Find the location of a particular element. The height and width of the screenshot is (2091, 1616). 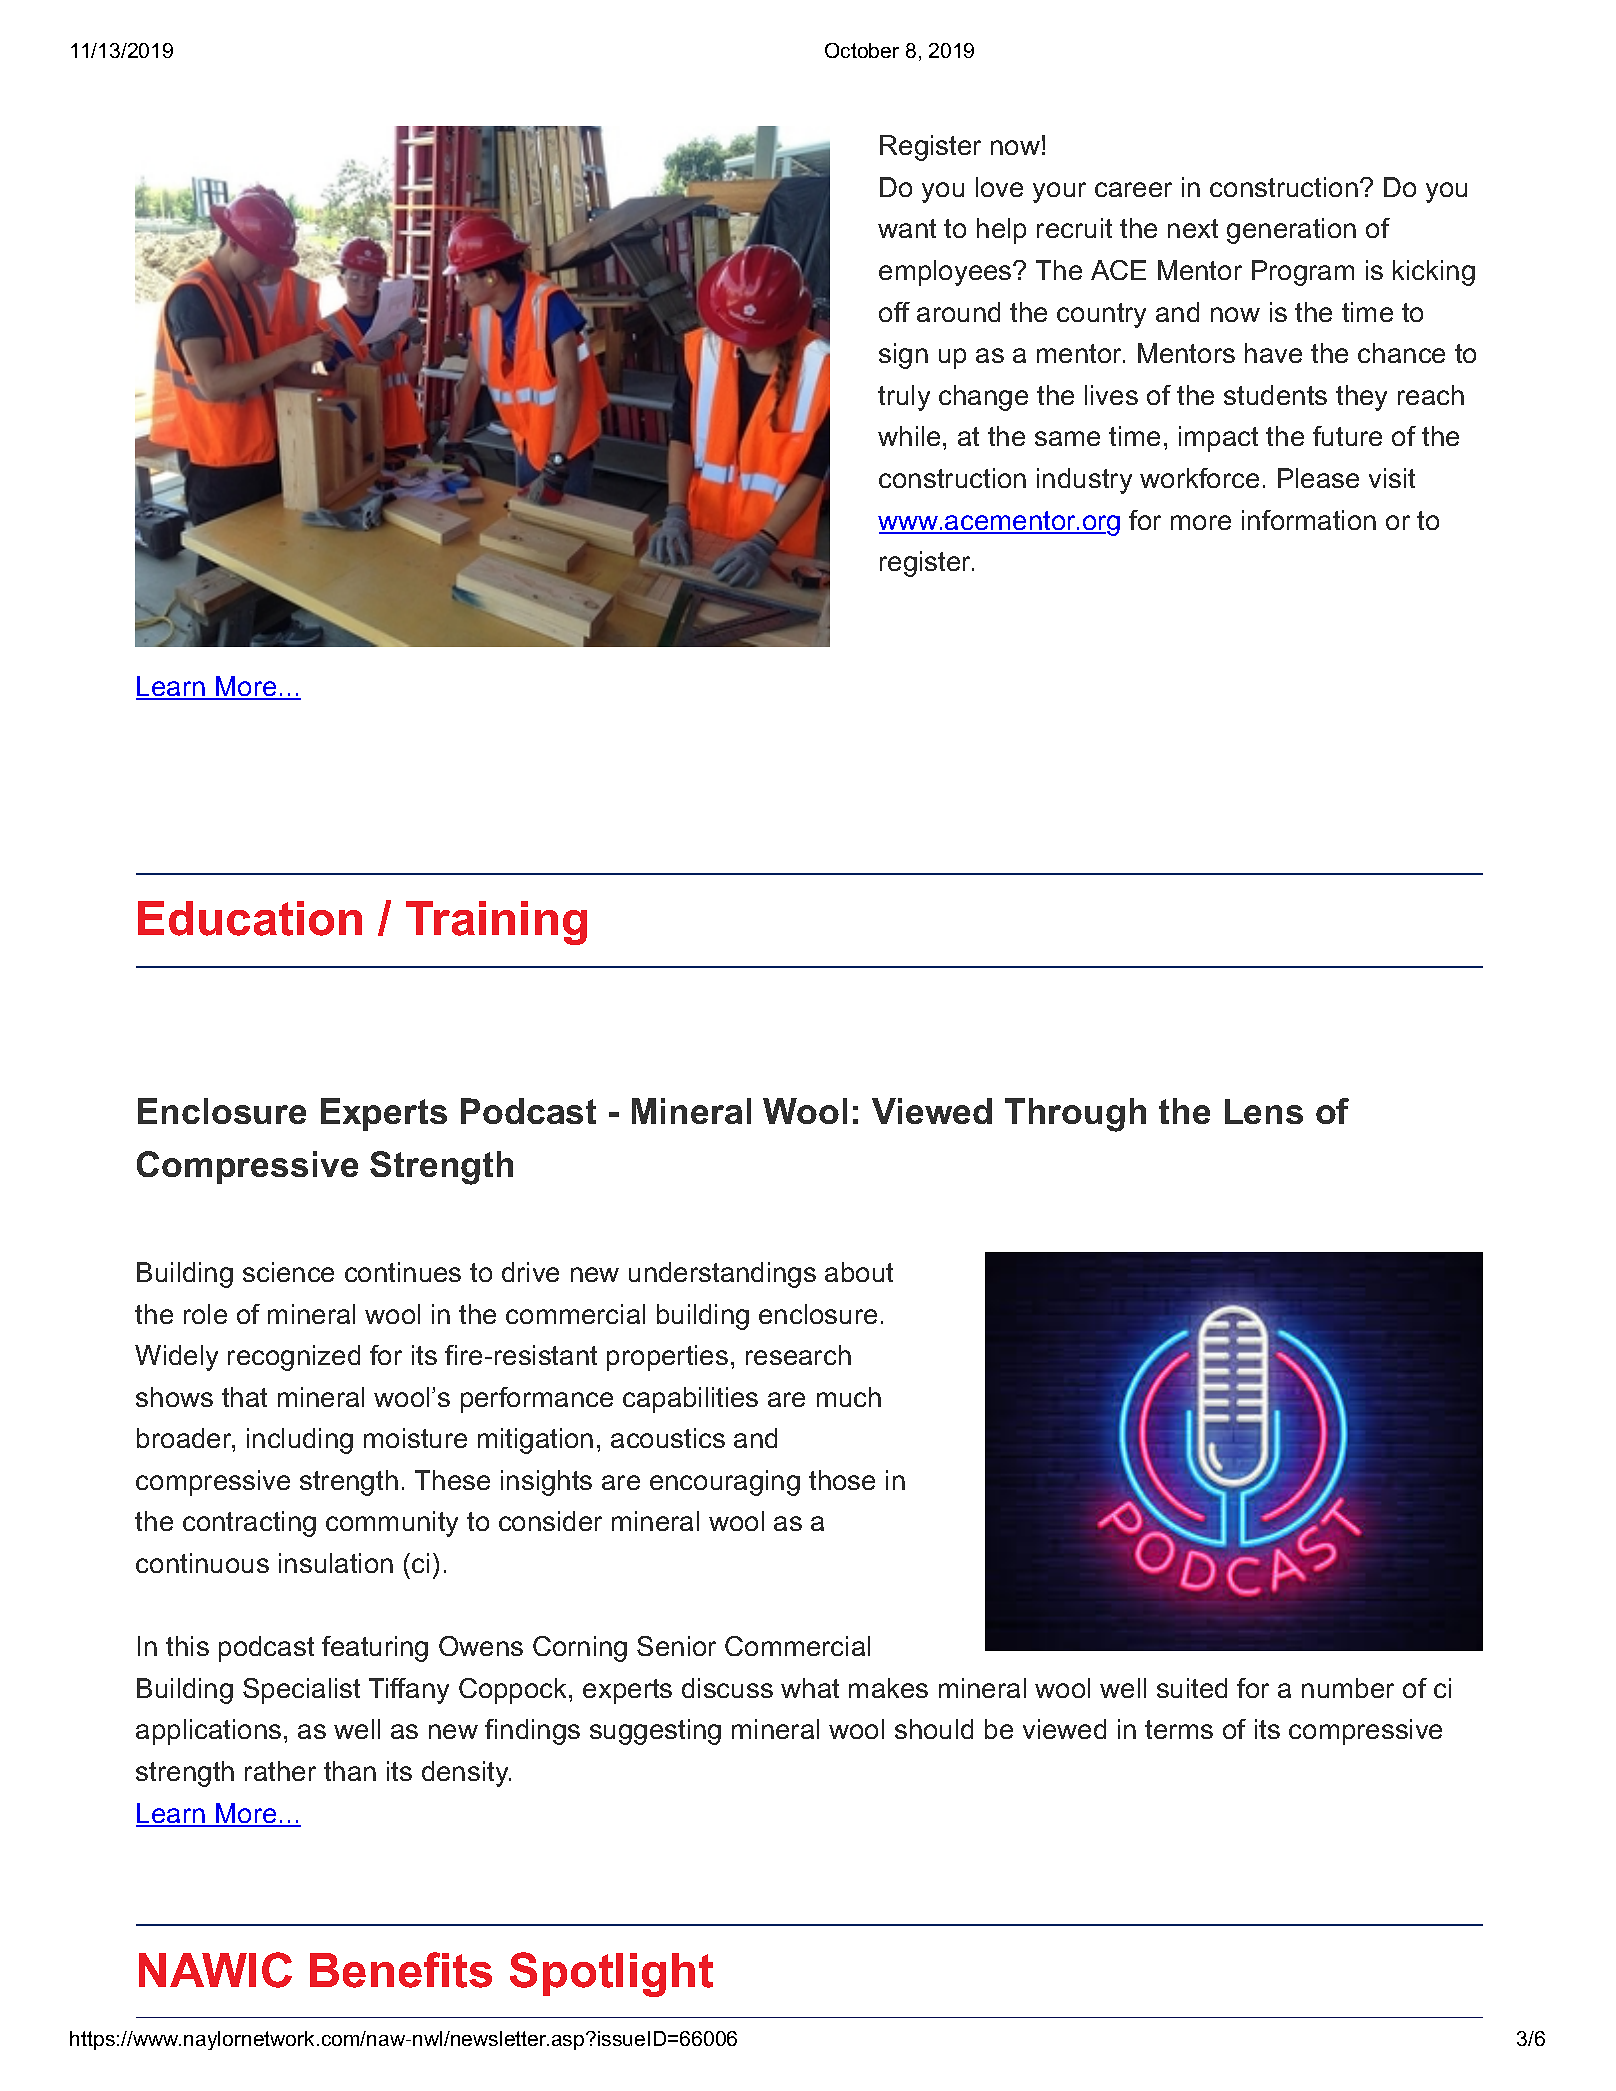

research is located at coordinates (798, 1355).
